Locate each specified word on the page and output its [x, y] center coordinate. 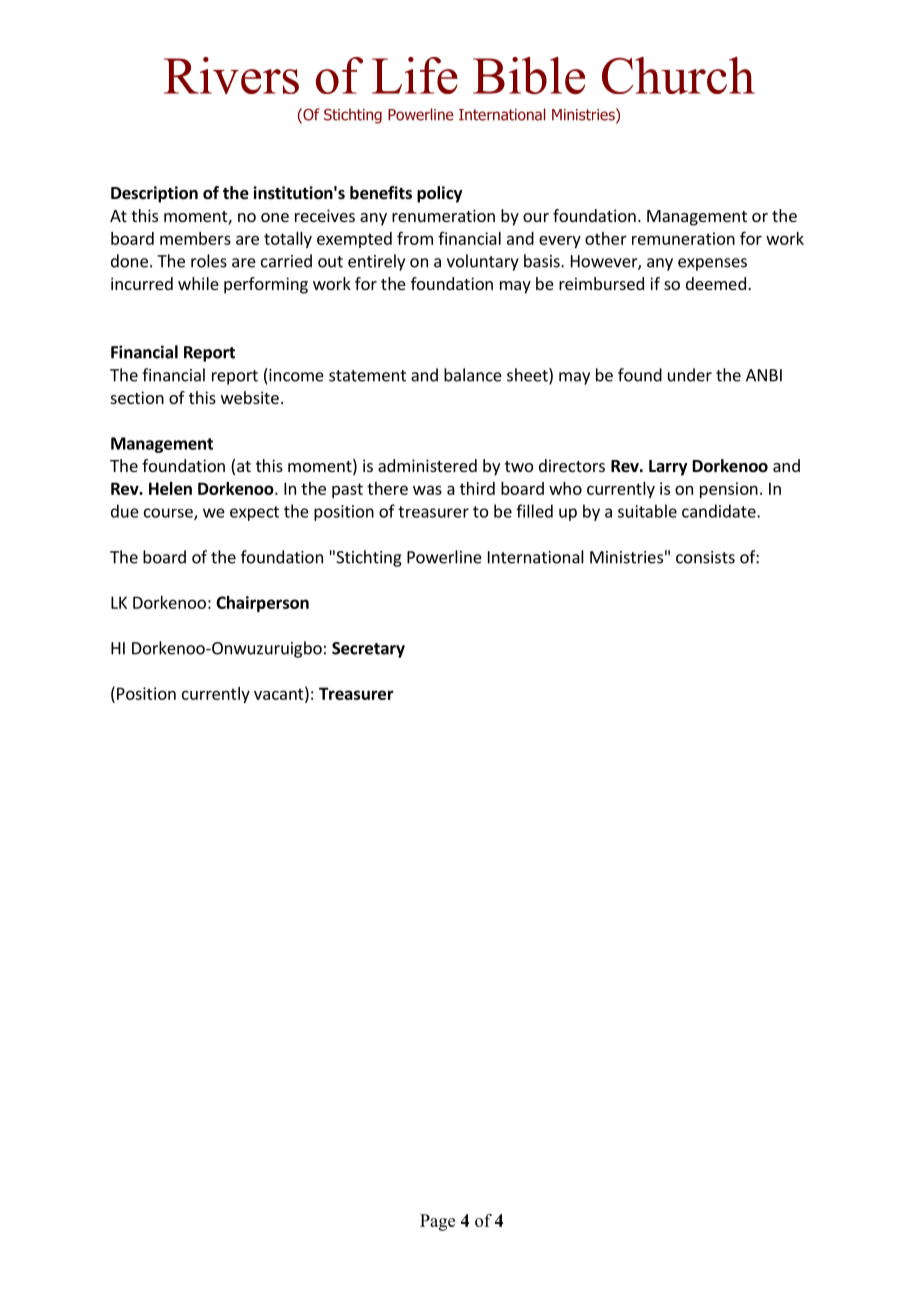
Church [678, 75]
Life [415, 75]
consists [705, 557]
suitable [647, 511]
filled [534, 511]
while [198, 283]
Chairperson [262, 604]
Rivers [231, 75]
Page [437, 1222]
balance [473, 375]
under [690, 375]
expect [254, 513]
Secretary [368, 650]
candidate [720, 511]
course [169, 514]
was [427, 490]
